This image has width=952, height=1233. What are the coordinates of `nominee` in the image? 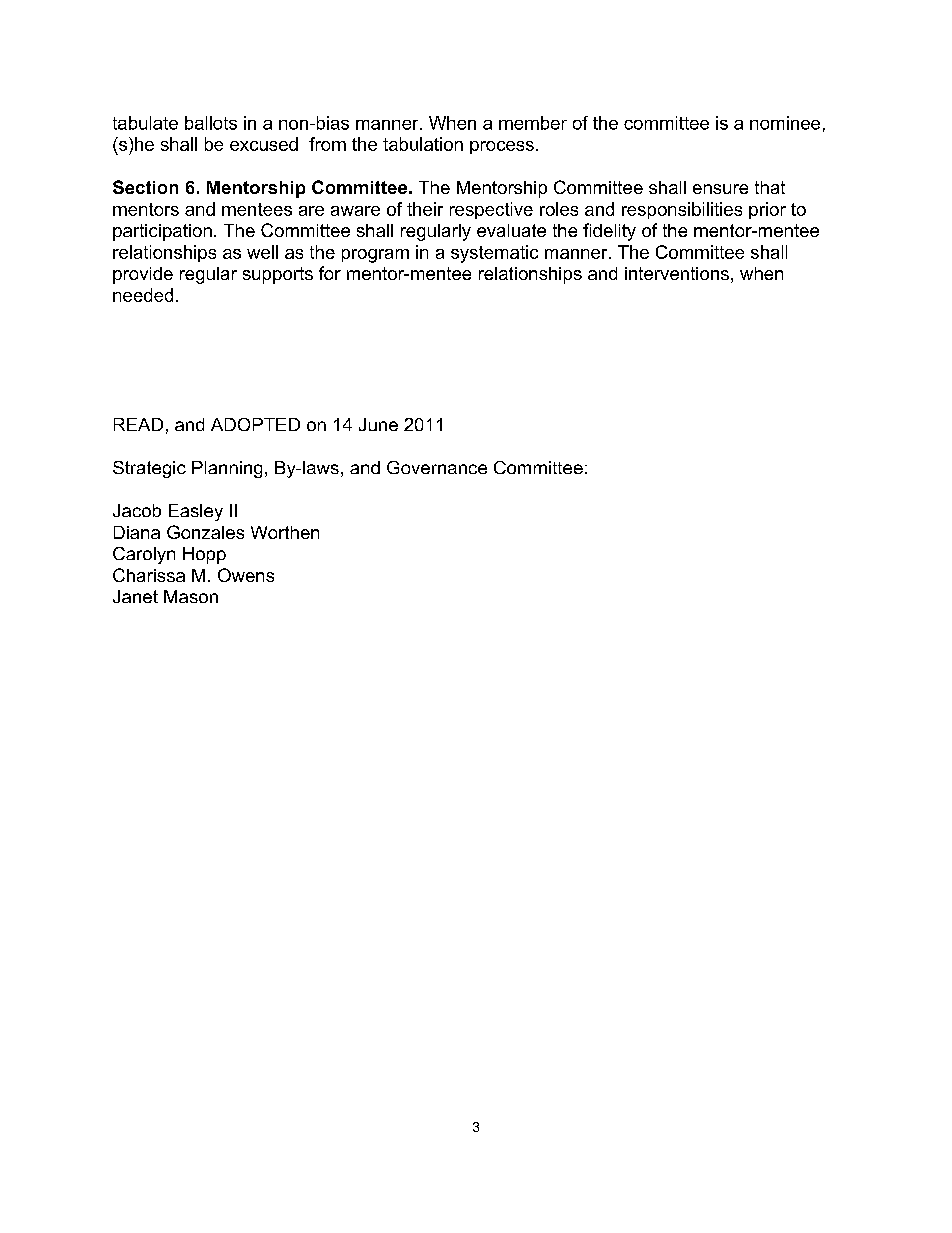 It's located at (785, 123).
